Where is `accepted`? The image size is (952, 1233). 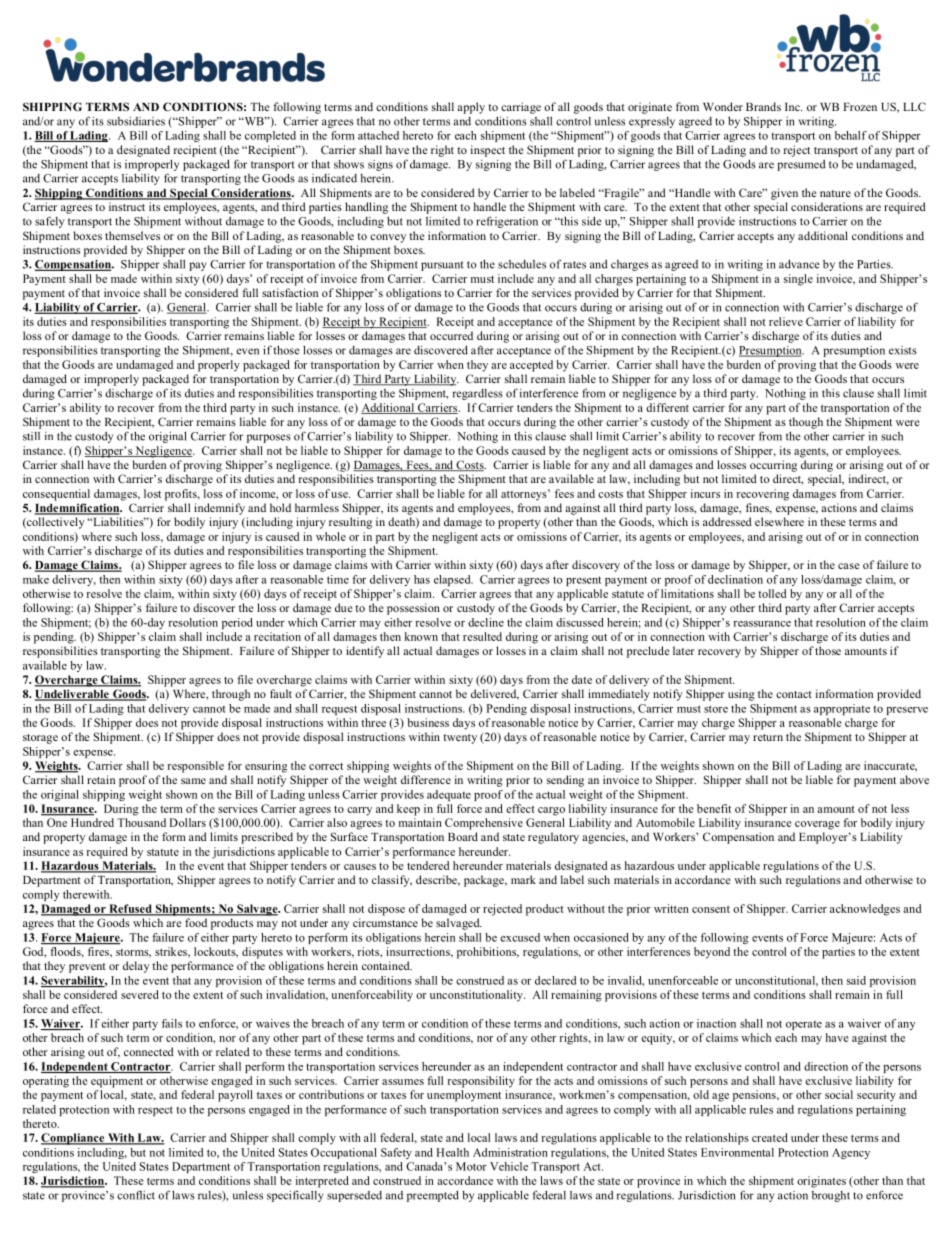
accepted is located at coordinates (531, 366).
